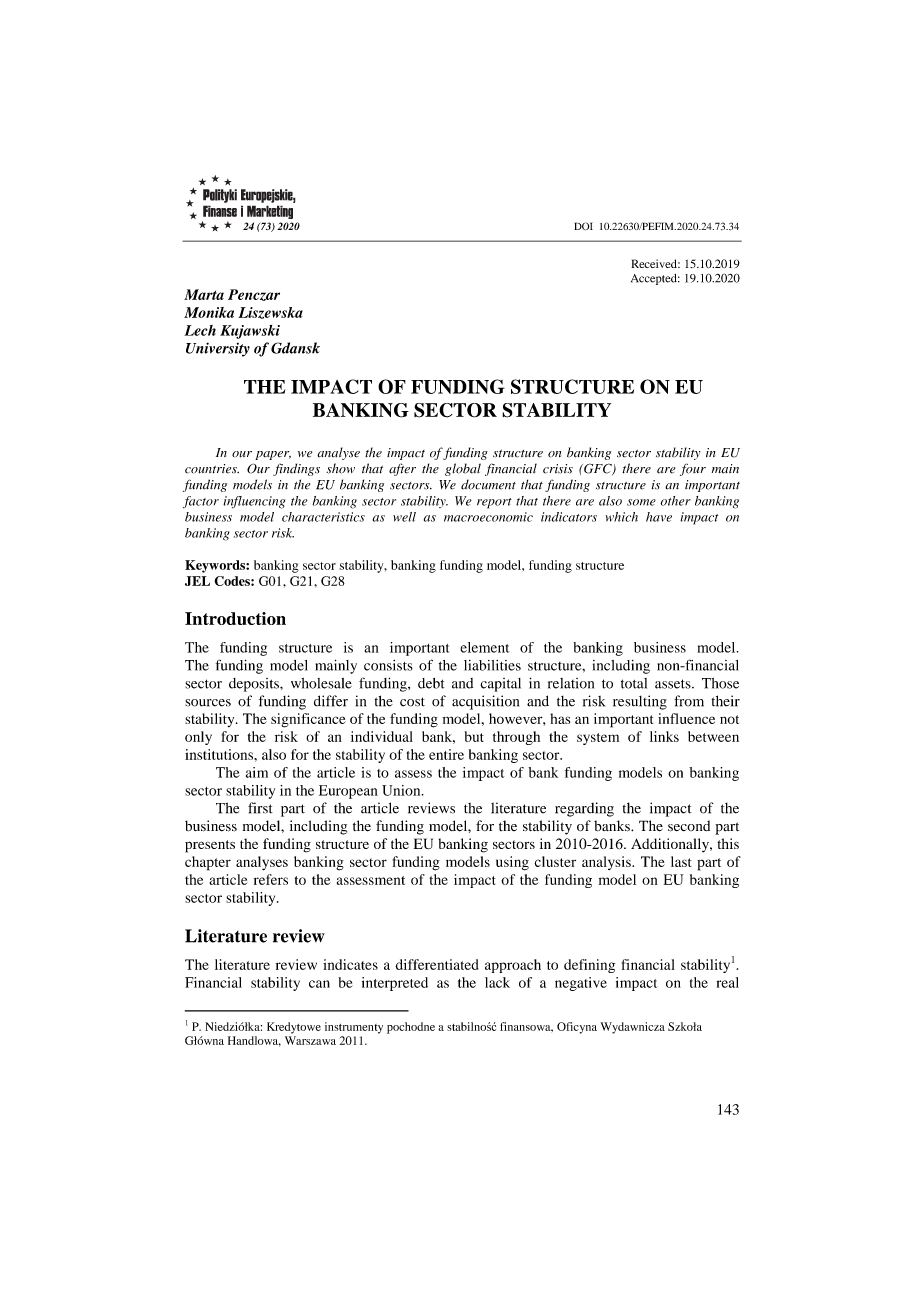 The image size is (924, 1308). I want to click on indicates, so click(350, 964).
